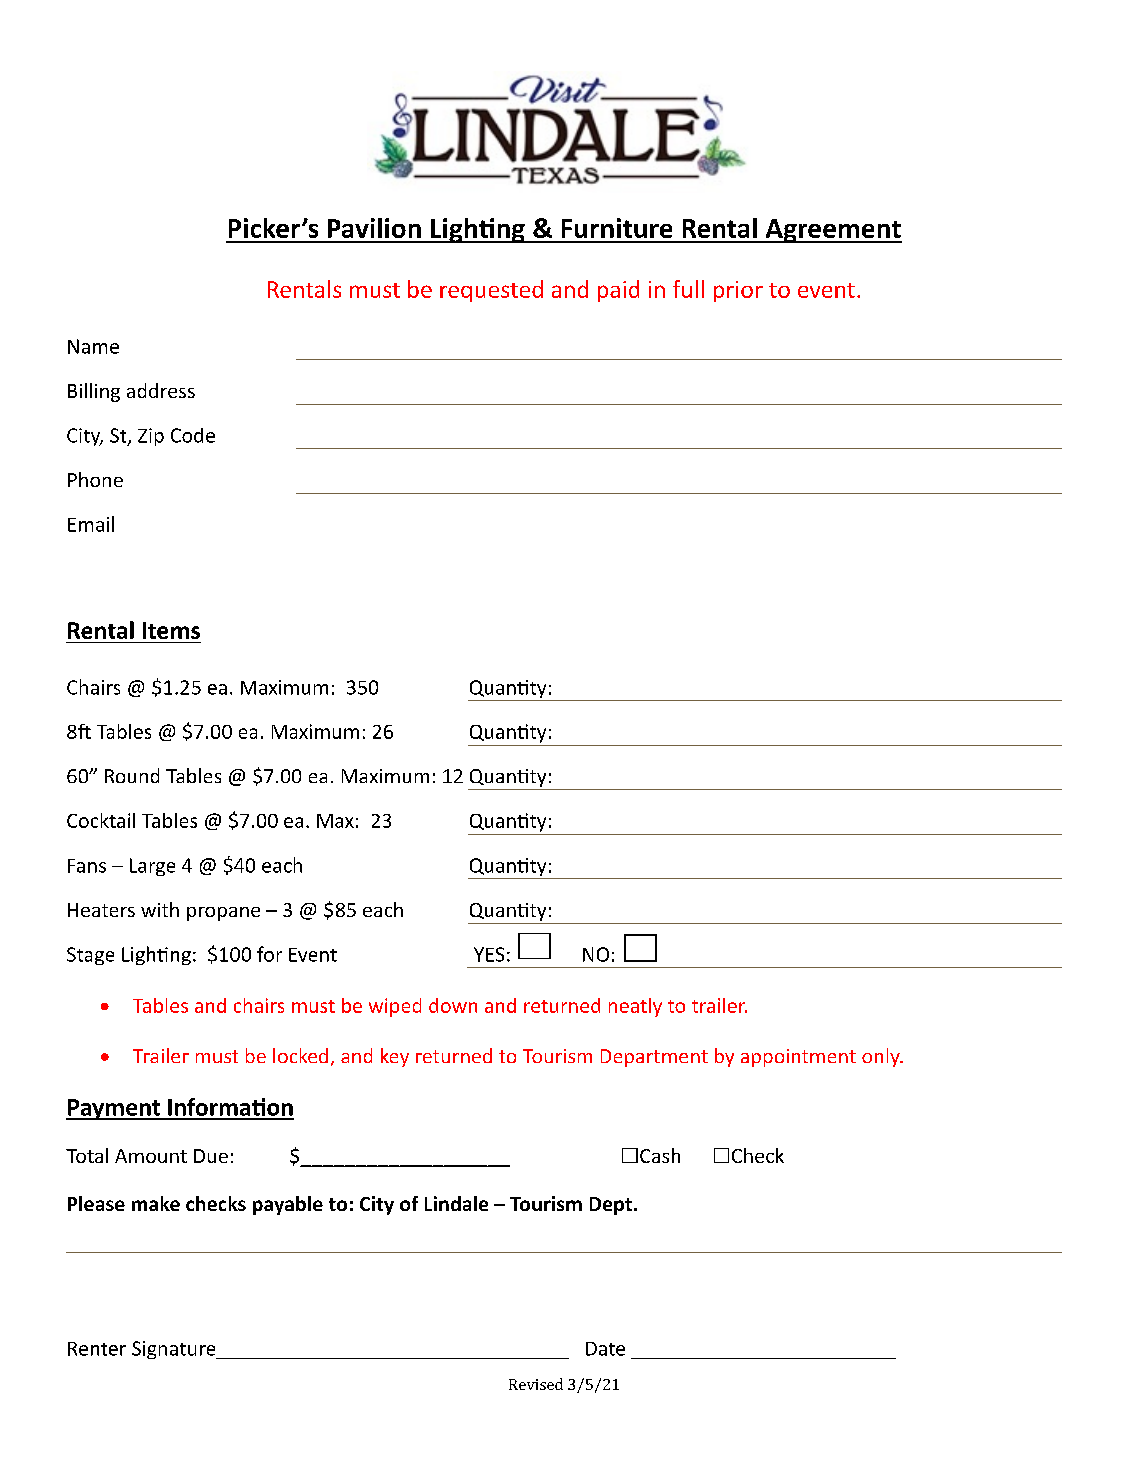  Describe the element at coordinates (171, 630) in the screenshot. I see `Items` at that location.
